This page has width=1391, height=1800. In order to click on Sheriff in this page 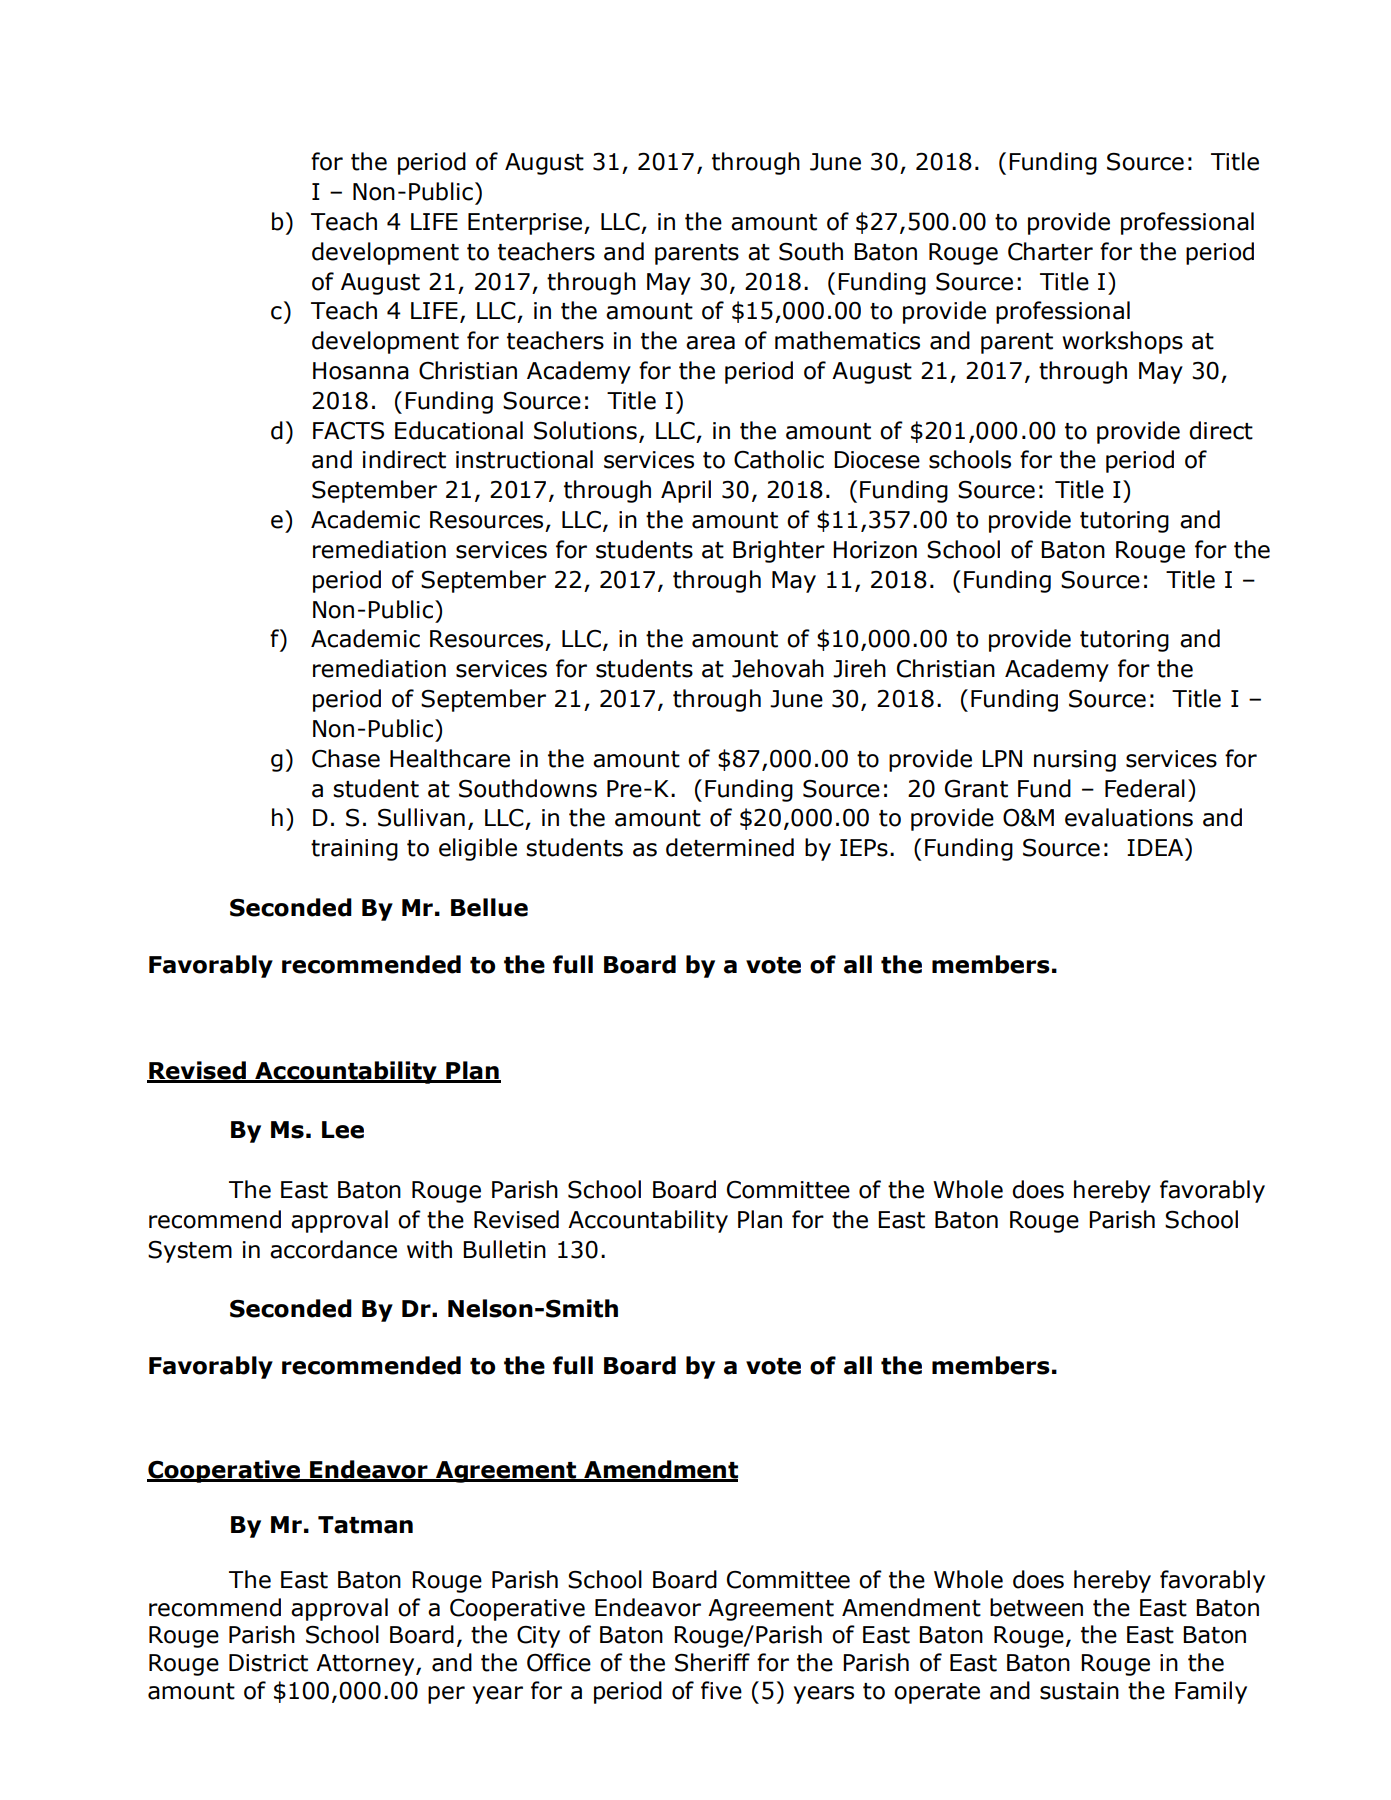, I will do `click(712, 1662)`.
